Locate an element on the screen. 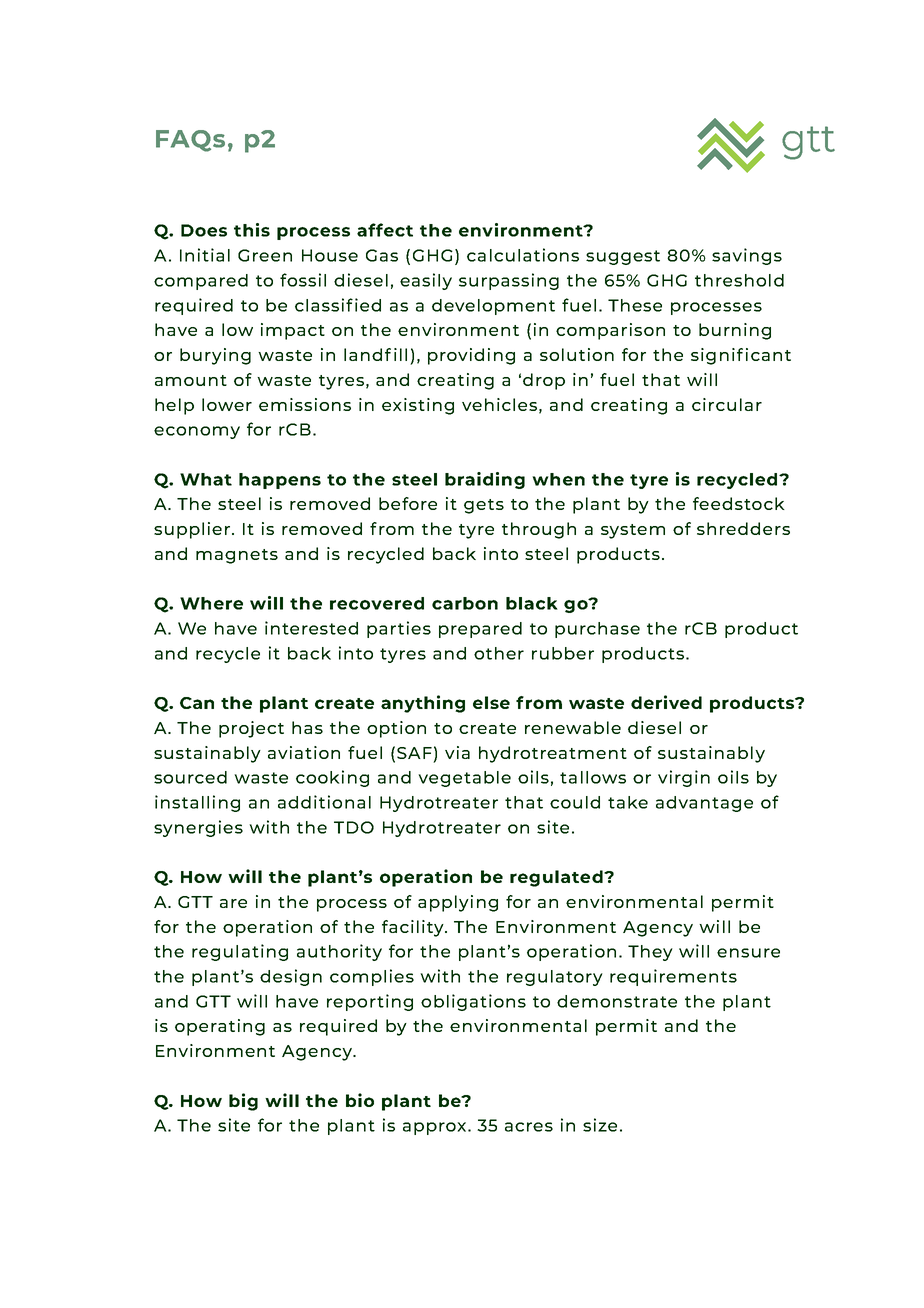 This screenshot has width=924, height=1308. else is located at coordinates (491, 702).
